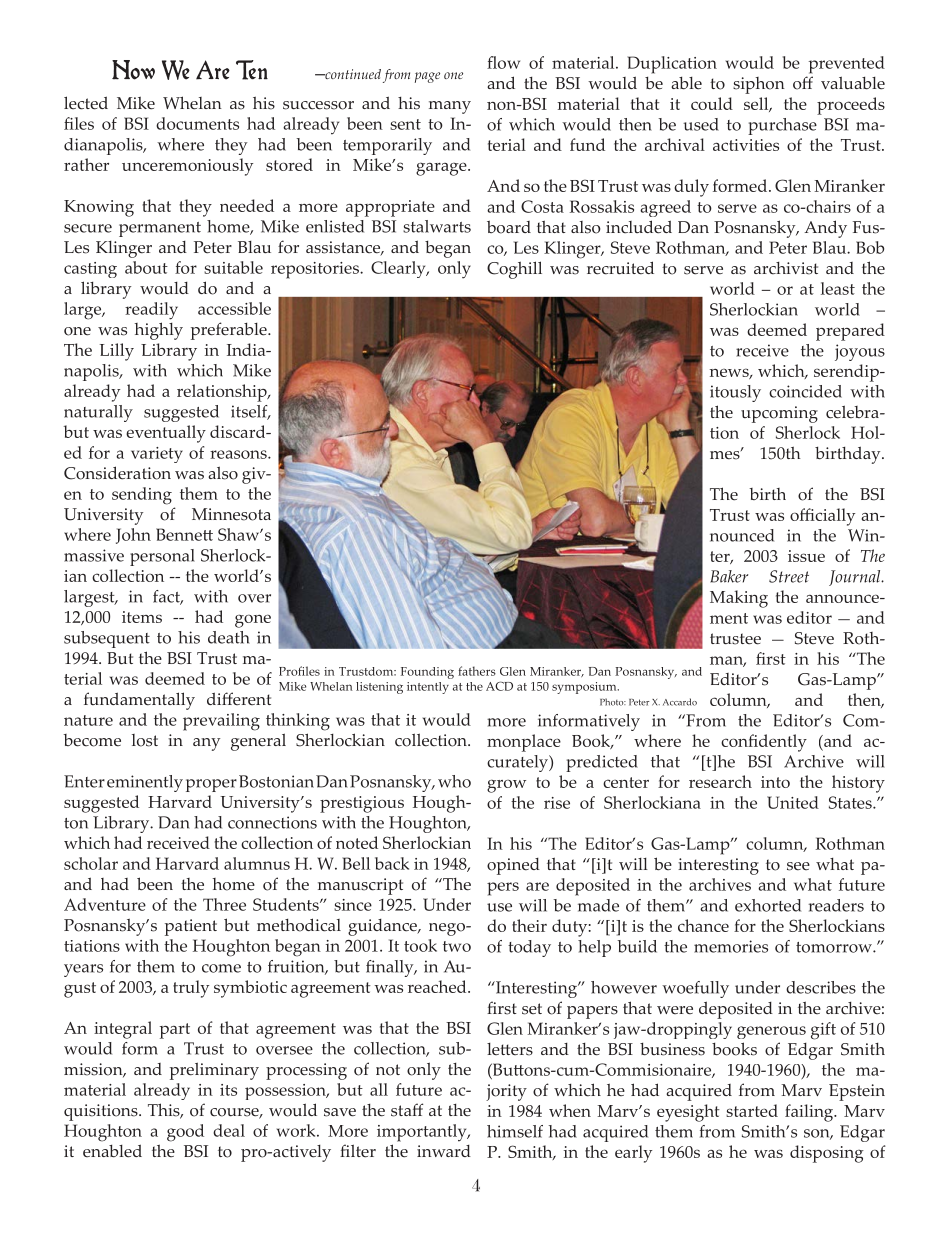 The image size is (952, 1233). Describe the element at coordinates (187, 167) in the image. I see `unceremoniously` at that location.
